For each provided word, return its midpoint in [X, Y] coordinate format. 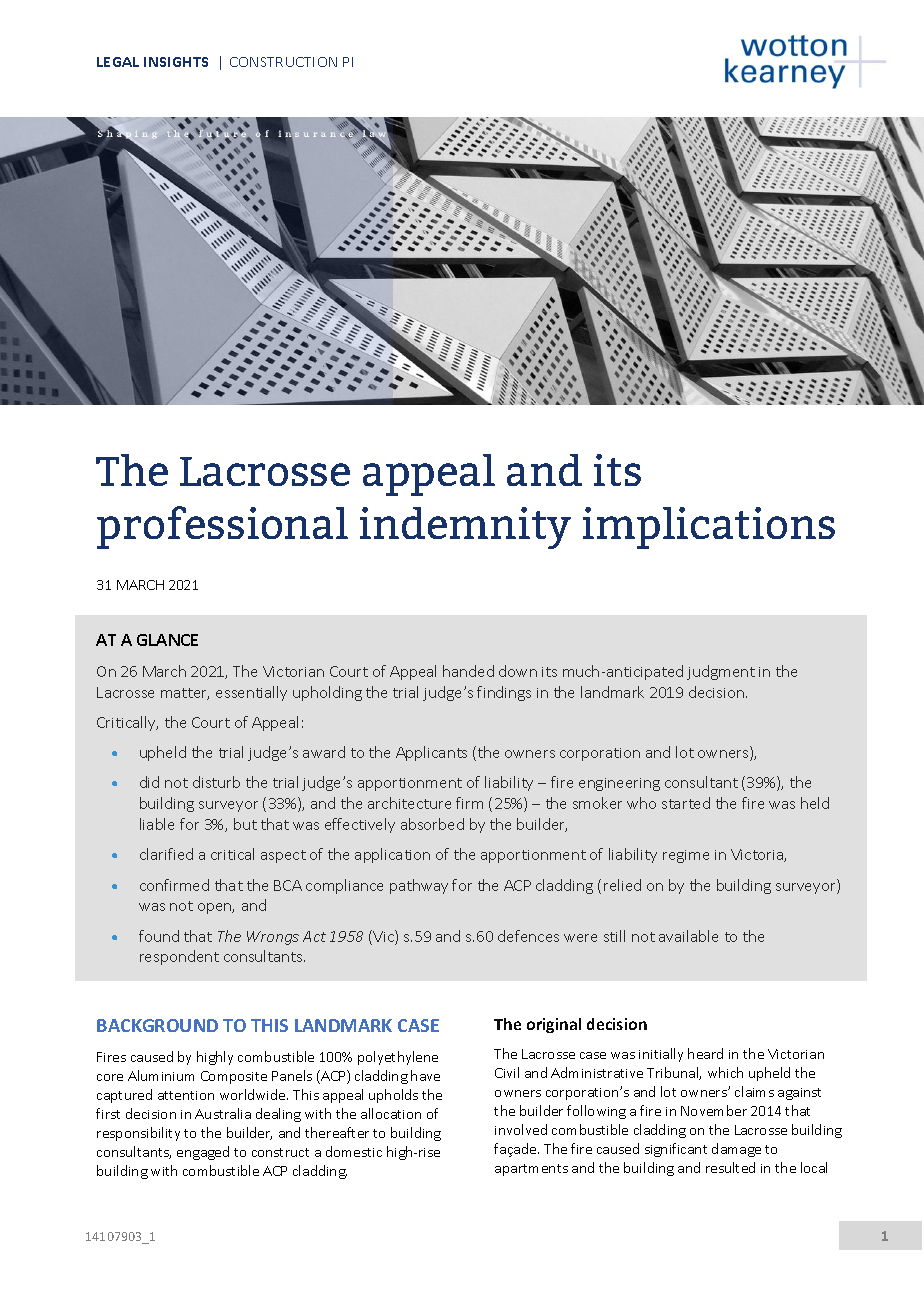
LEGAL [118, 62]
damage [736, 1150]
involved [521, 1129]
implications [709, 528]
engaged [203, 1153]
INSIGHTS [176, 62]
